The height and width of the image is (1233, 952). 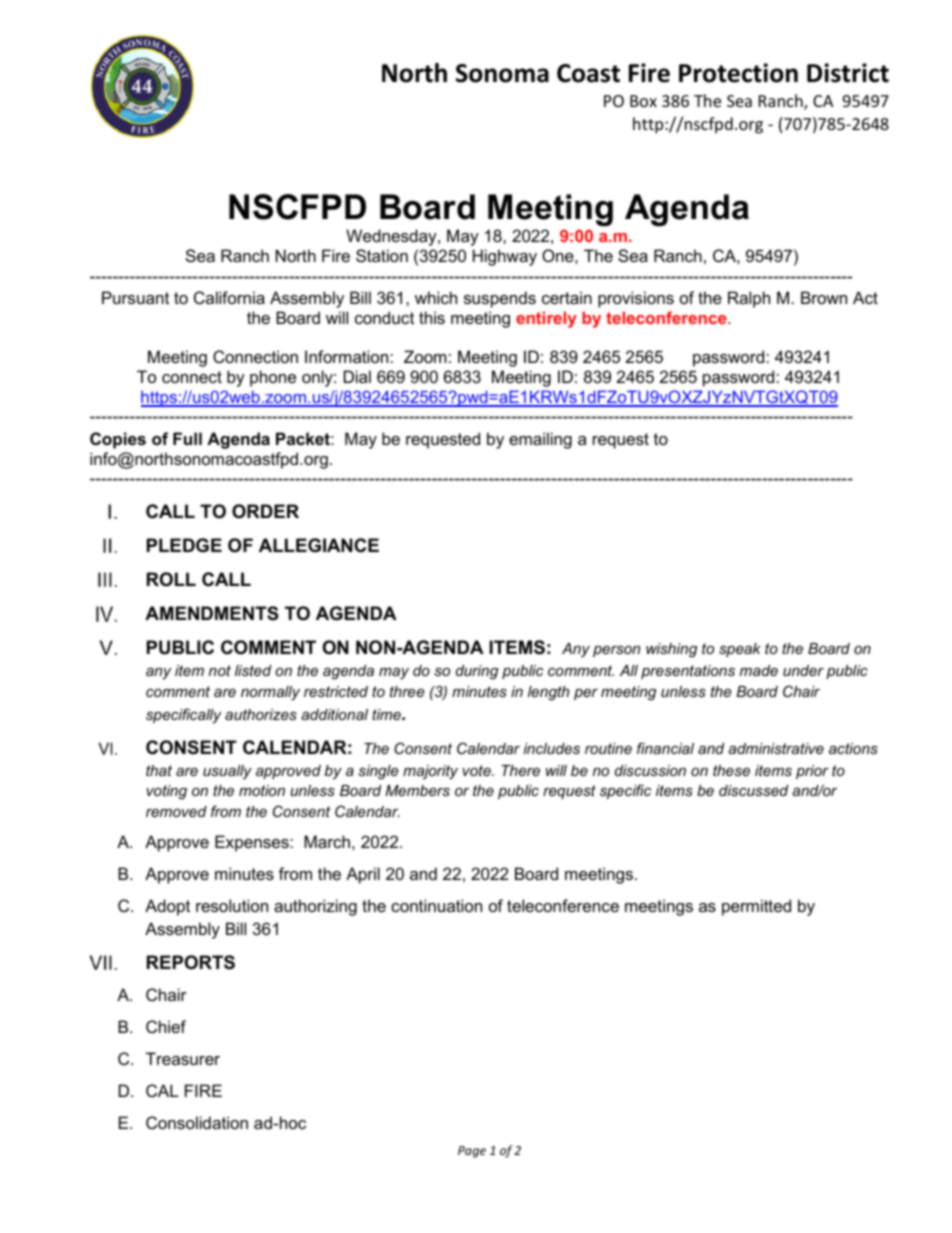 What do you see at coordinates (477, 672) in the image?
I see `during` at bounding box center [477, 672].
